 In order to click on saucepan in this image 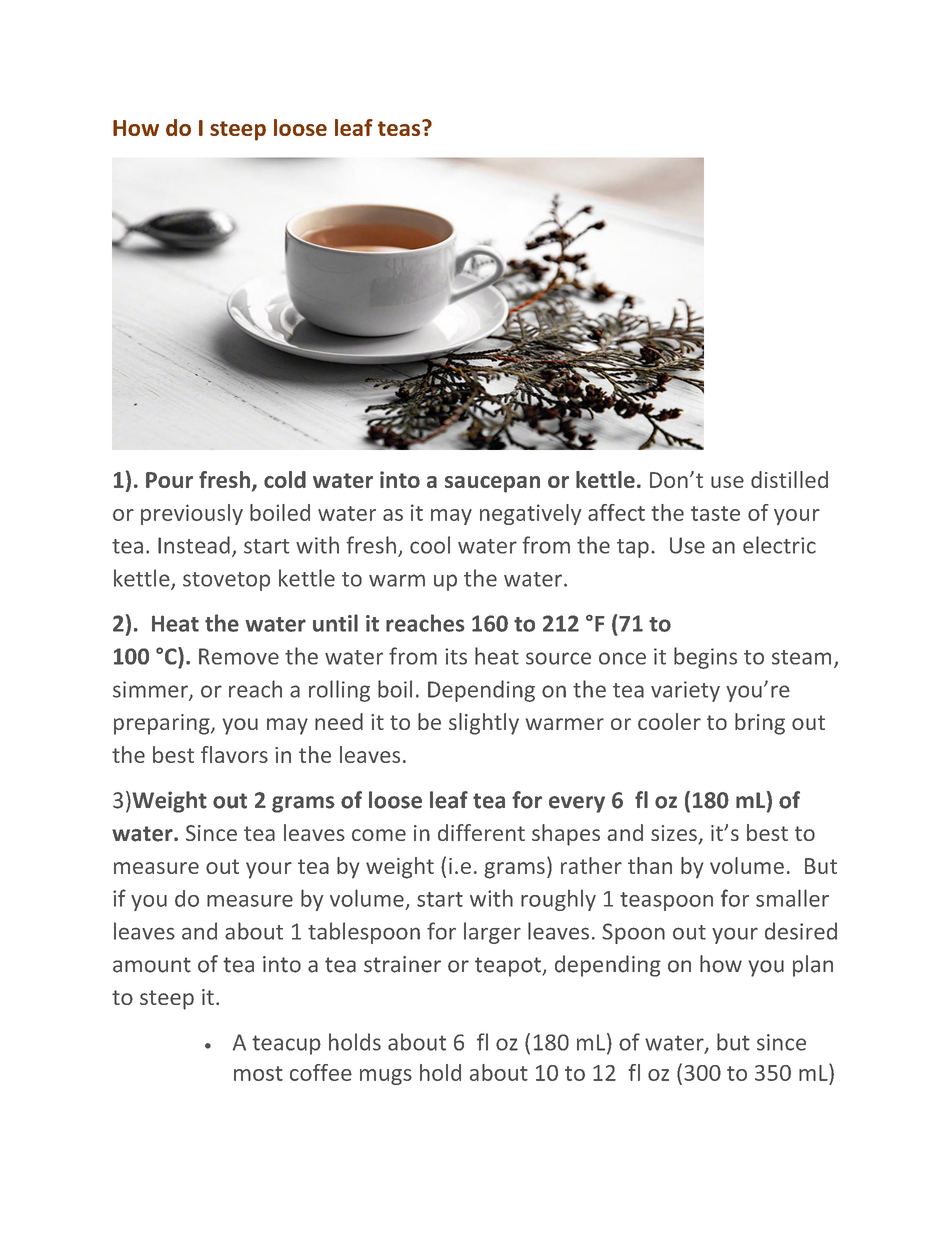, I will do `click(492, 484)`.
